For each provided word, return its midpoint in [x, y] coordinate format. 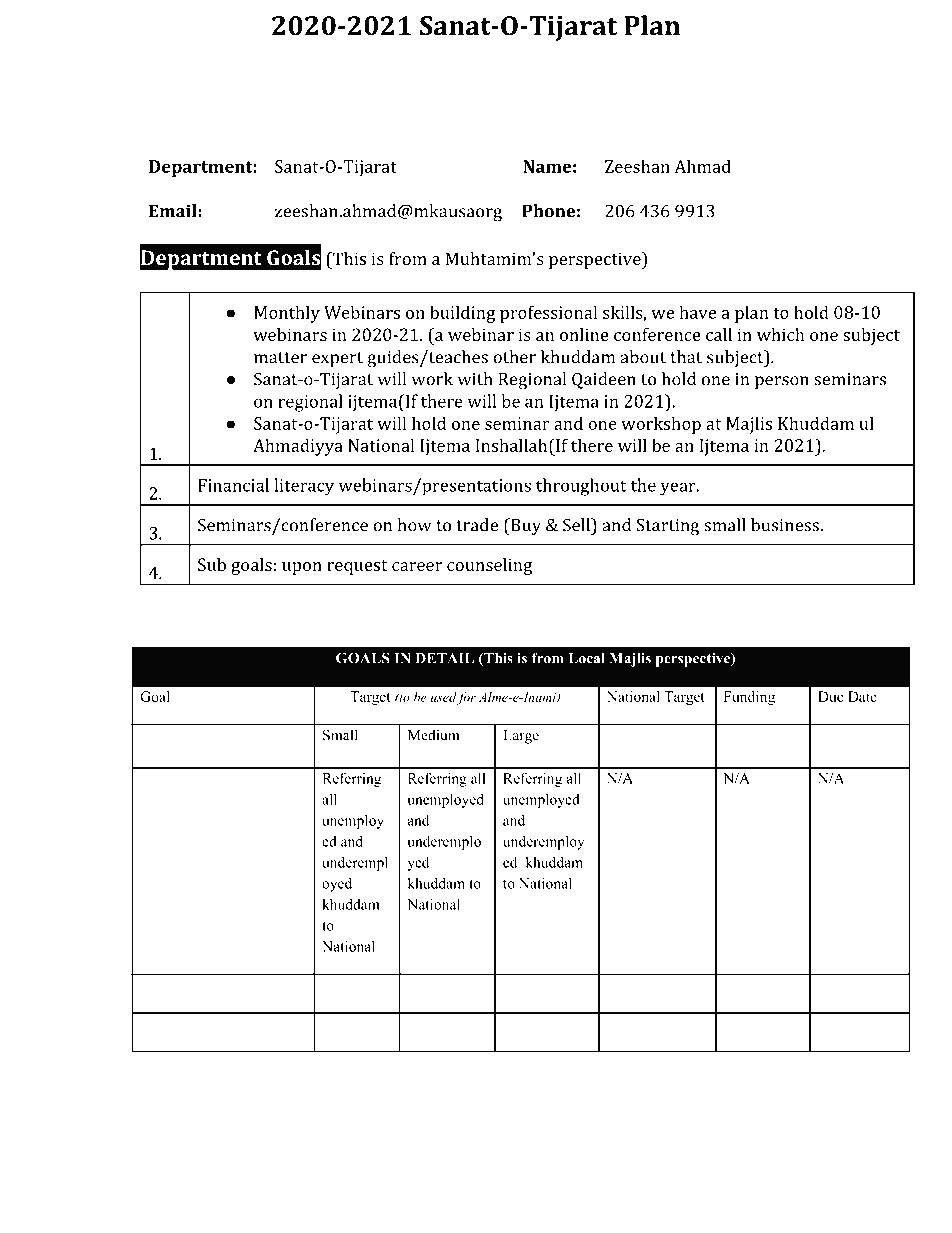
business [786, 525]
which [781, 334]
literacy [304, 487]
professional [548, 314]
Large [521, 737]
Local [587, 658]
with [475, 379]
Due [830, 696]
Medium [434, 735]
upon [302, 568]
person [782, 382]
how [414, 525]
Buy [524, 527]
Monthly [287, 314]
